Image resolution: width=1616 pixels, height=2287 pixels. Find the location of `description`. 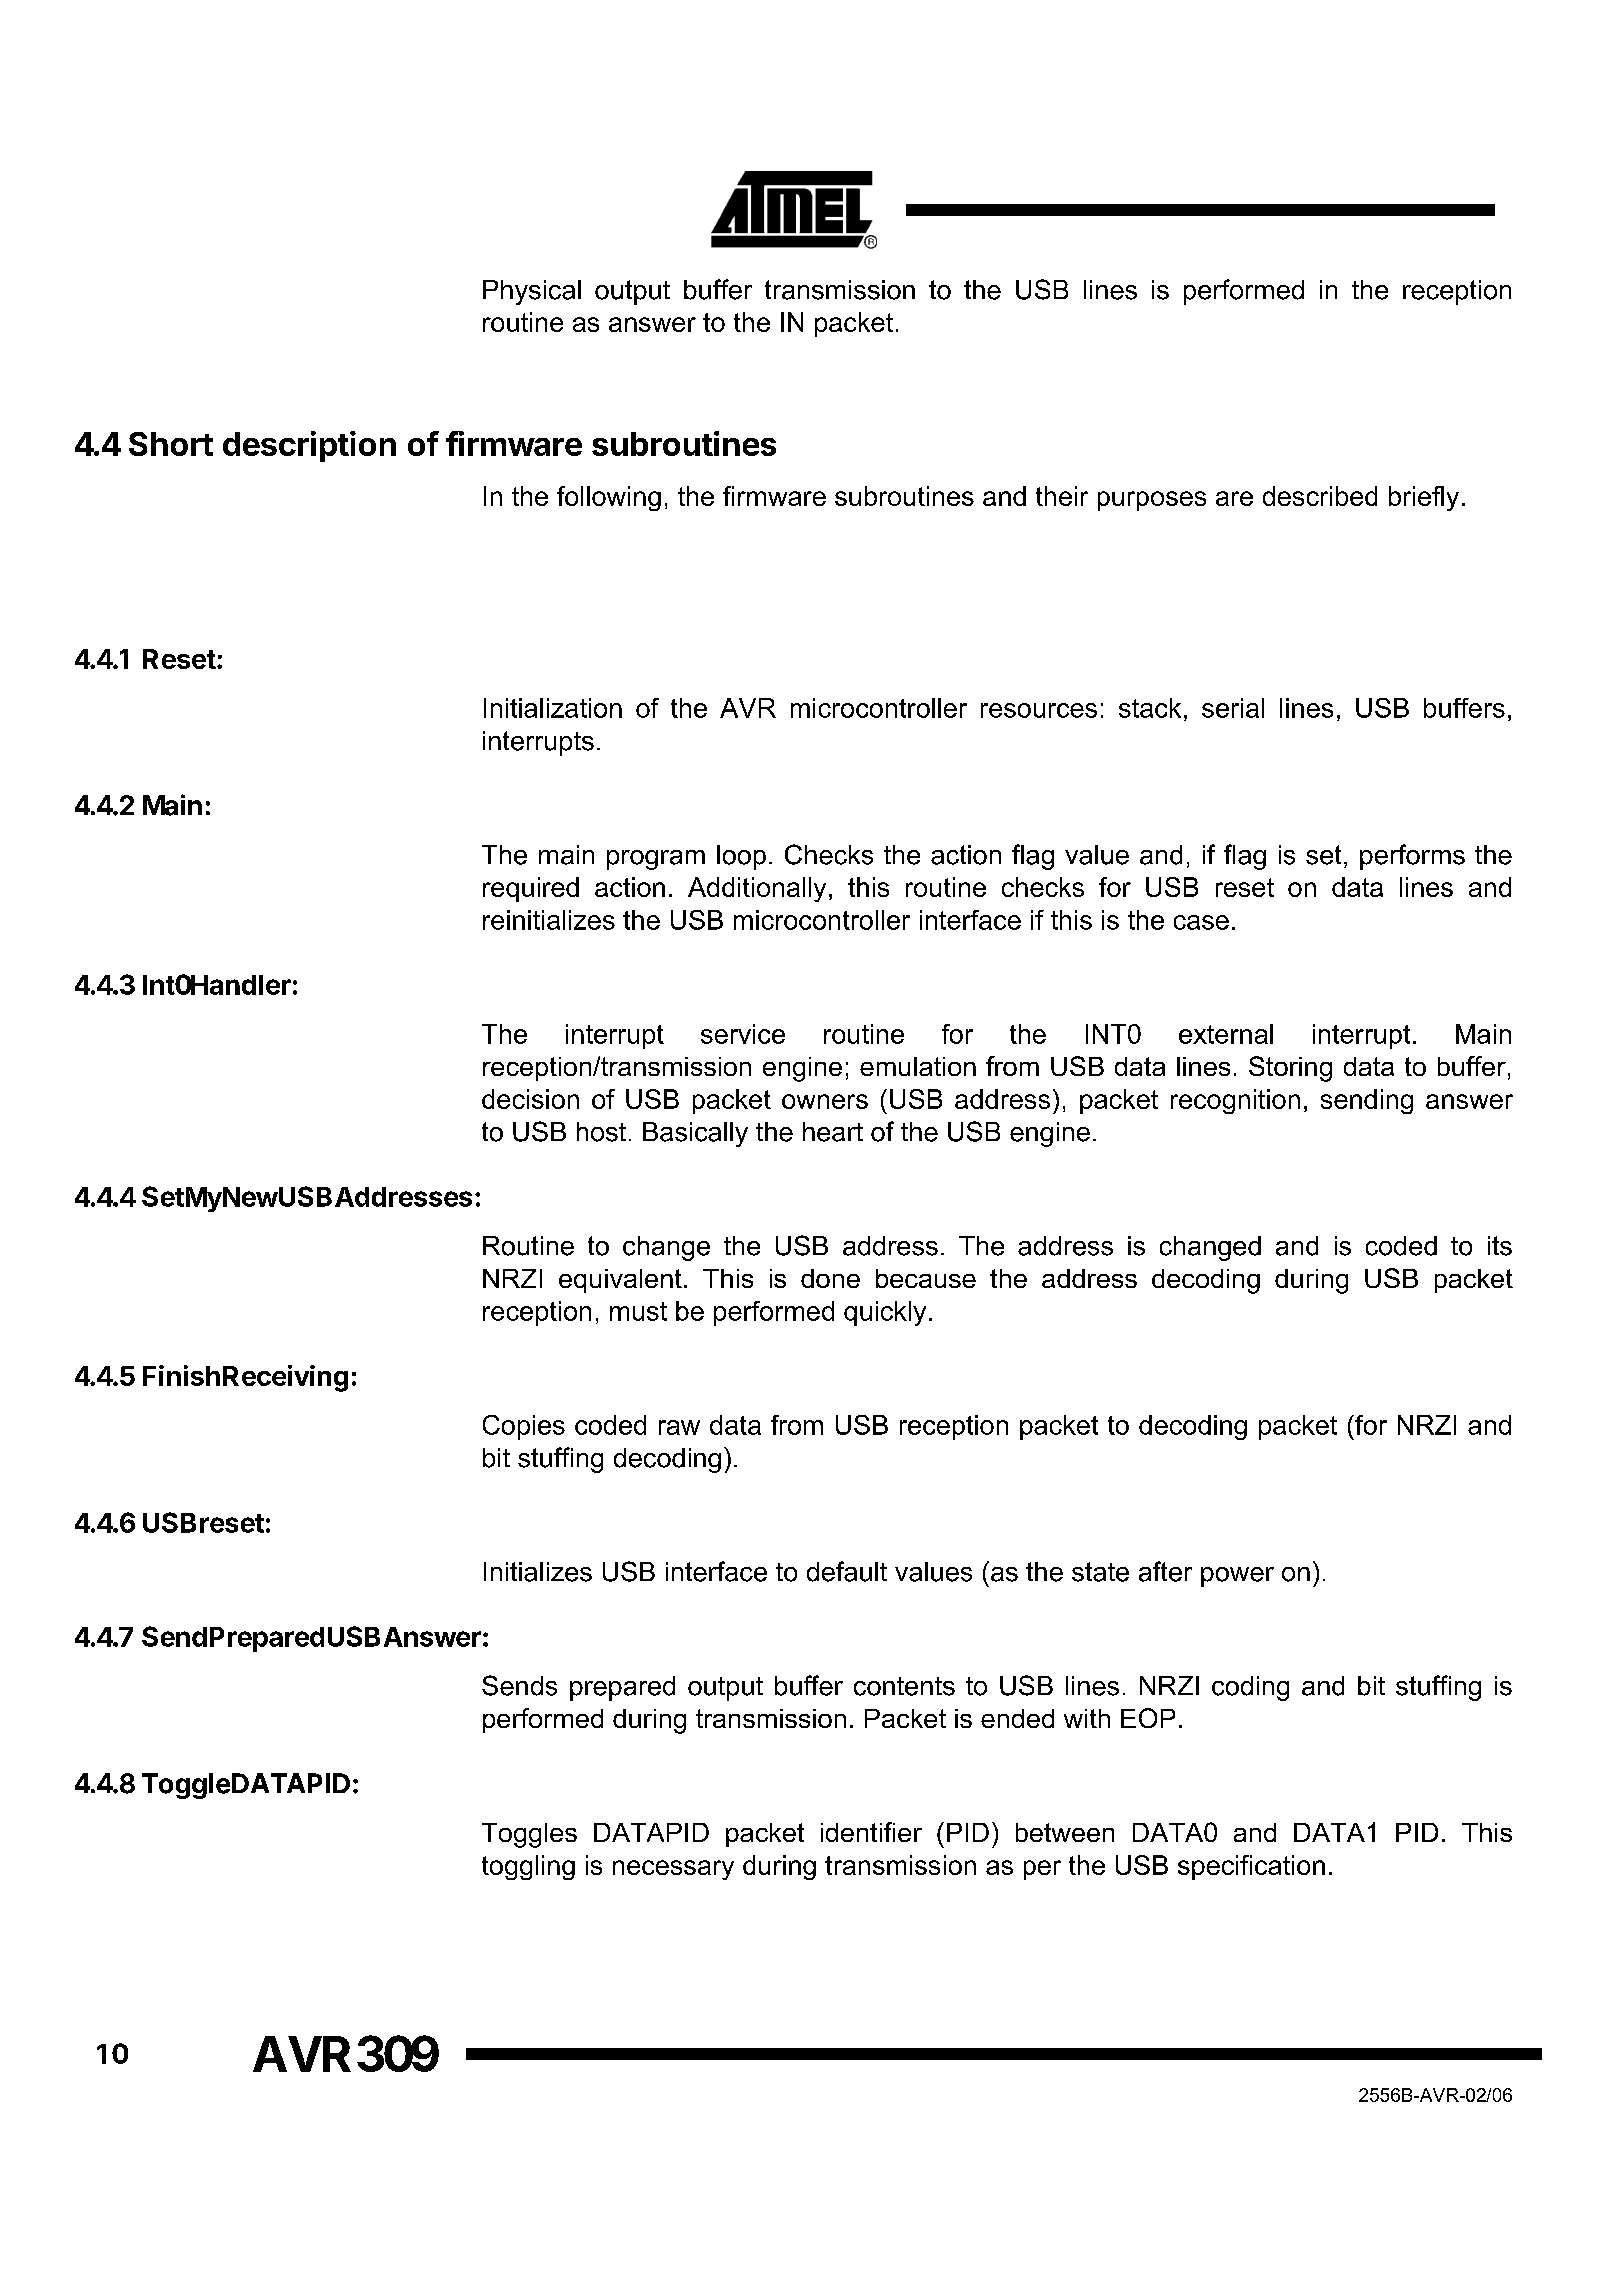

description is located at coordinates (309, 446).
